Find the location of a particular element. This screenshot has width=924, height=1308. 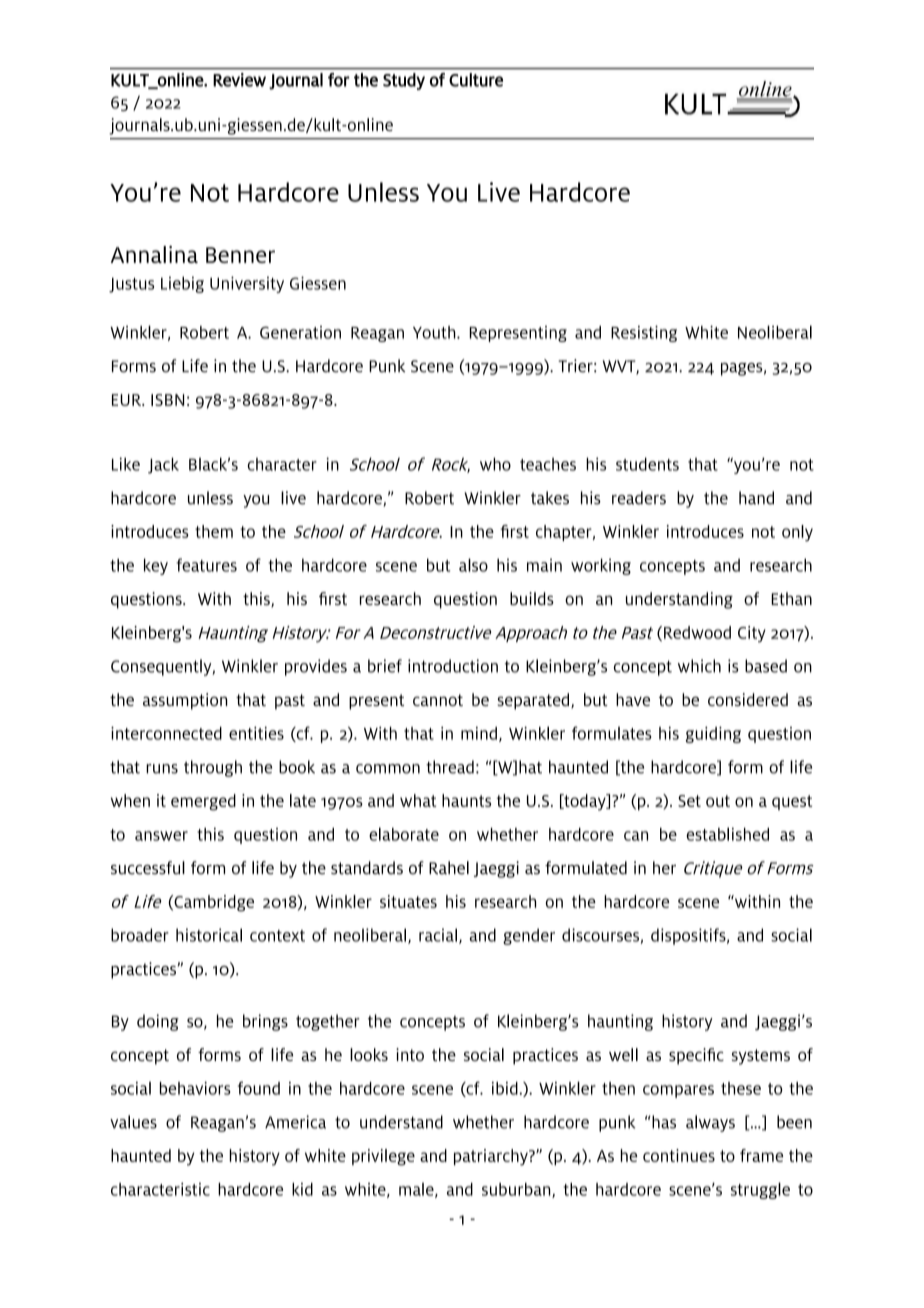

emerged is located at coordinates (203, 802).
